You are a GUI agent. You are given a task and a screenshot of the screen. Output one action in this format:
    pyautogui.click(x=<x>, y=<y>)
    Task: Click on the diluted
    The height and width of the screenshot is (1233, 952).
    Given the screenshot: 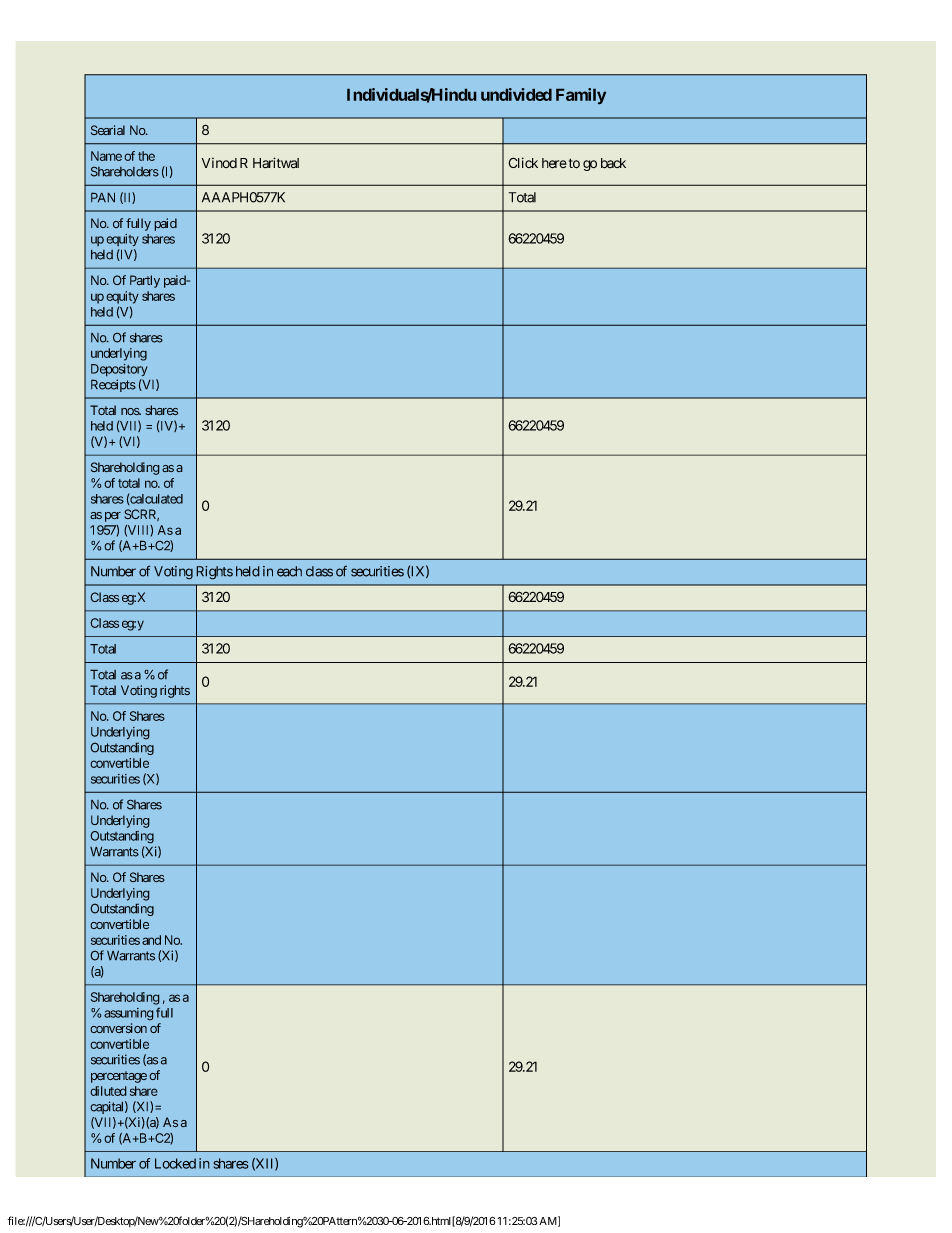 What is the action you would take?
    pyautogui.click(x=108, y=1091)
